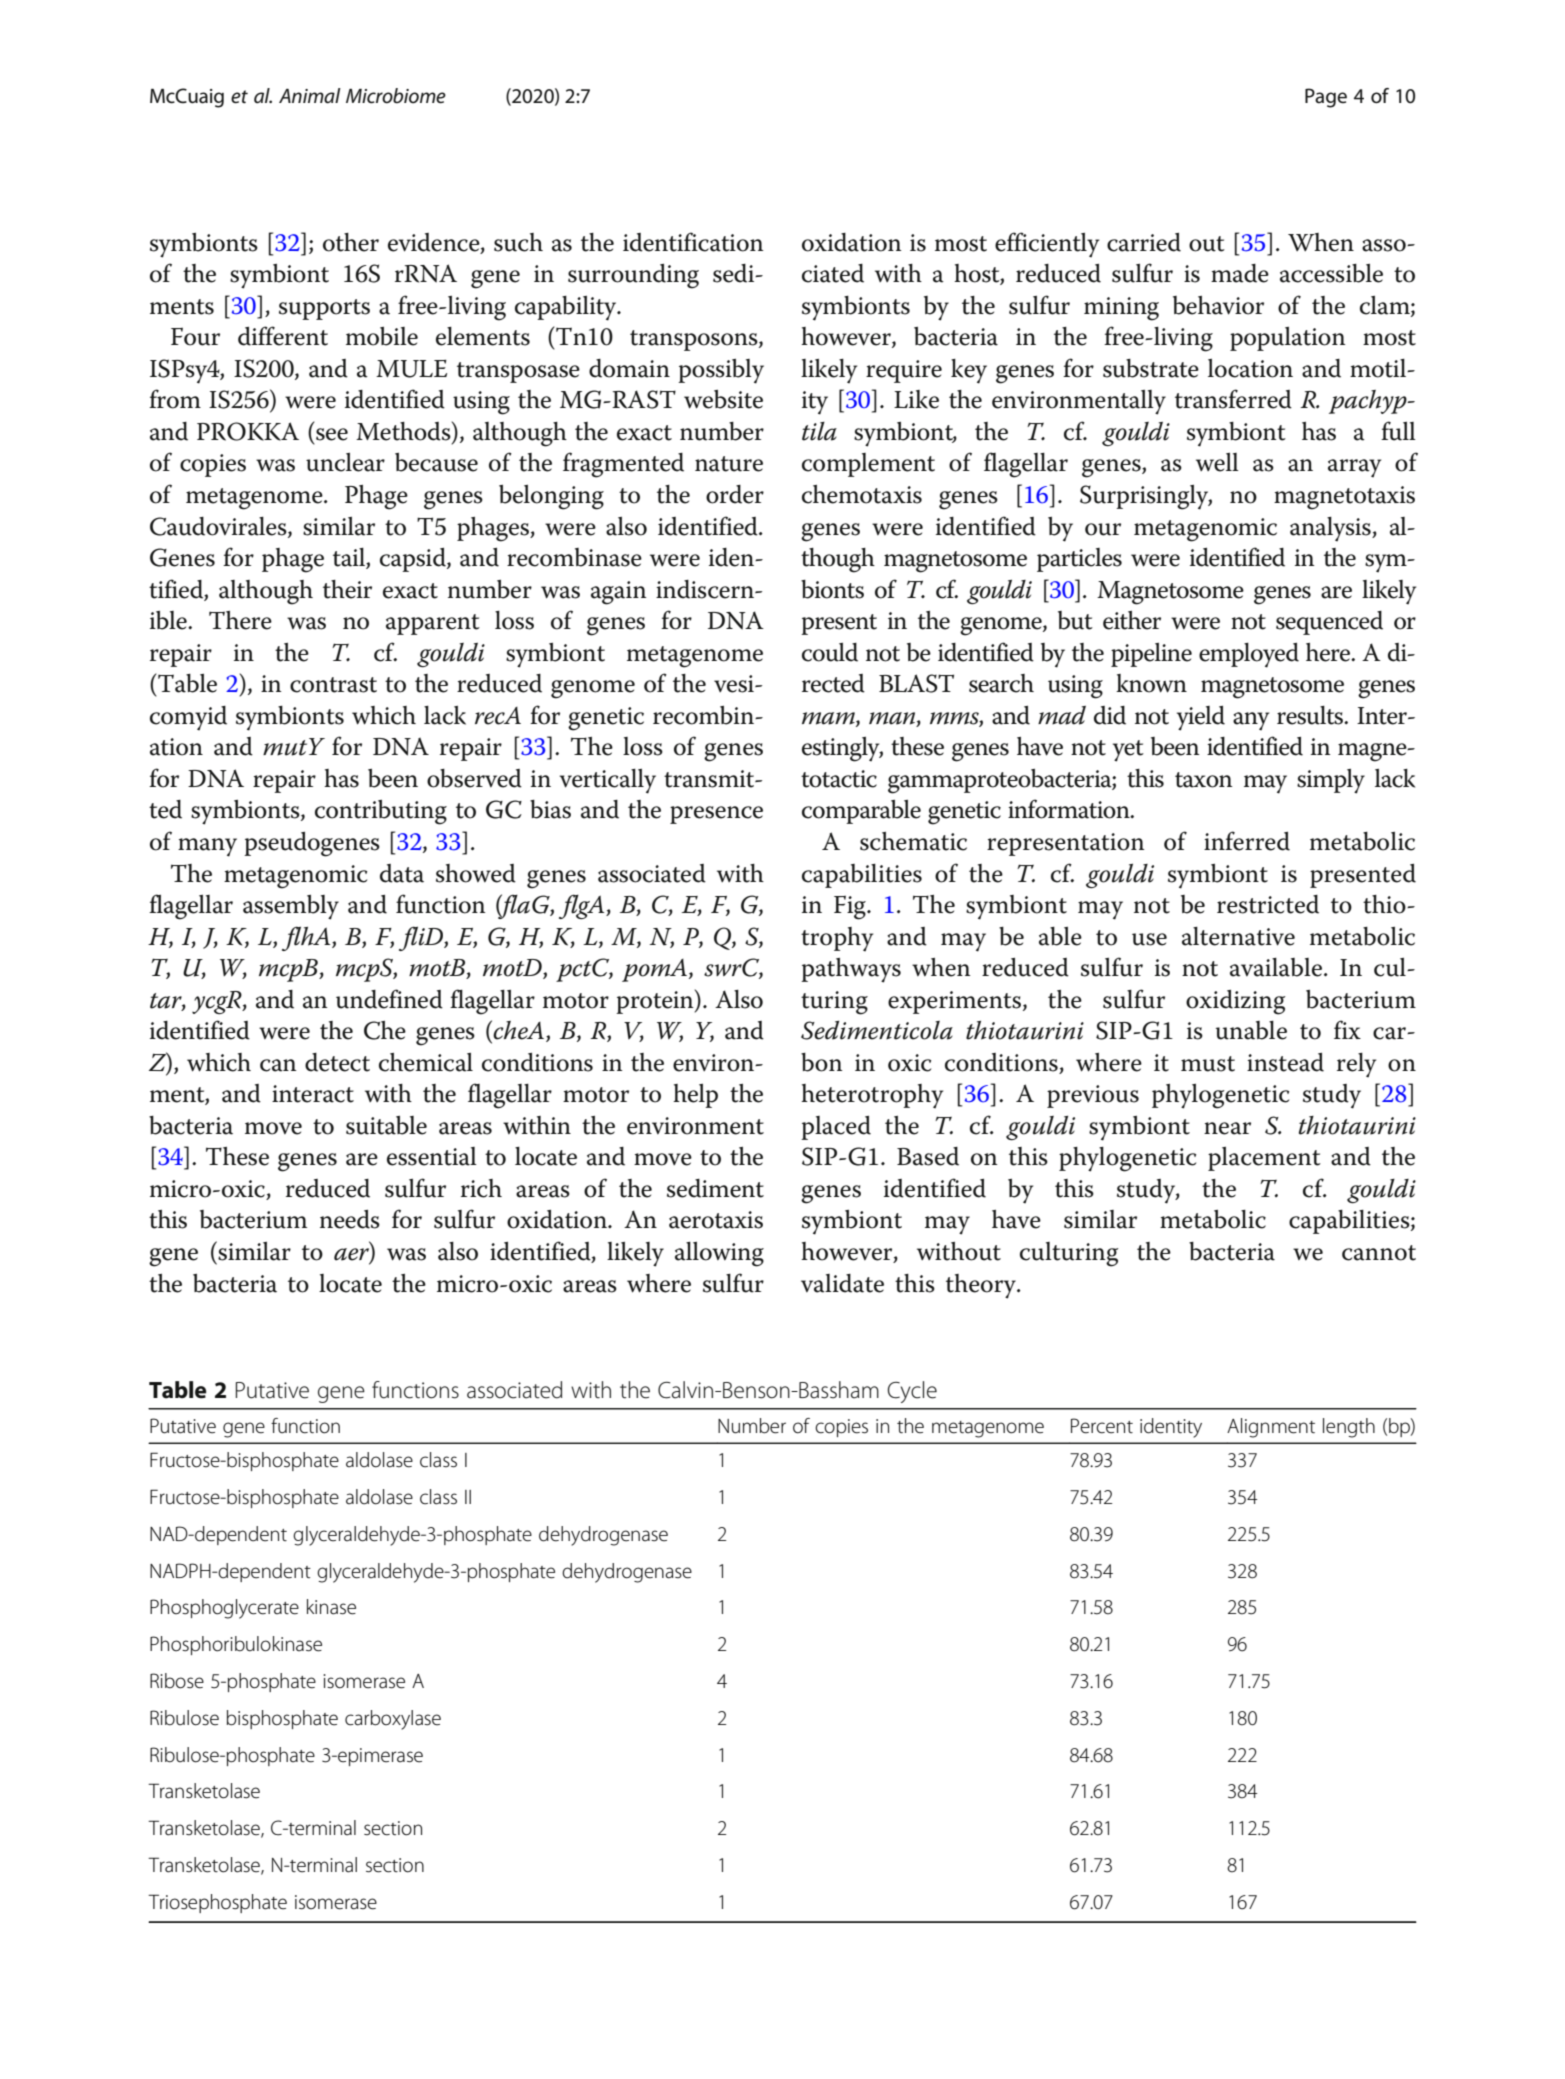  Describe the element at coordinates (1379, 1253) in the screenshot. I see `cannot` at that location.
